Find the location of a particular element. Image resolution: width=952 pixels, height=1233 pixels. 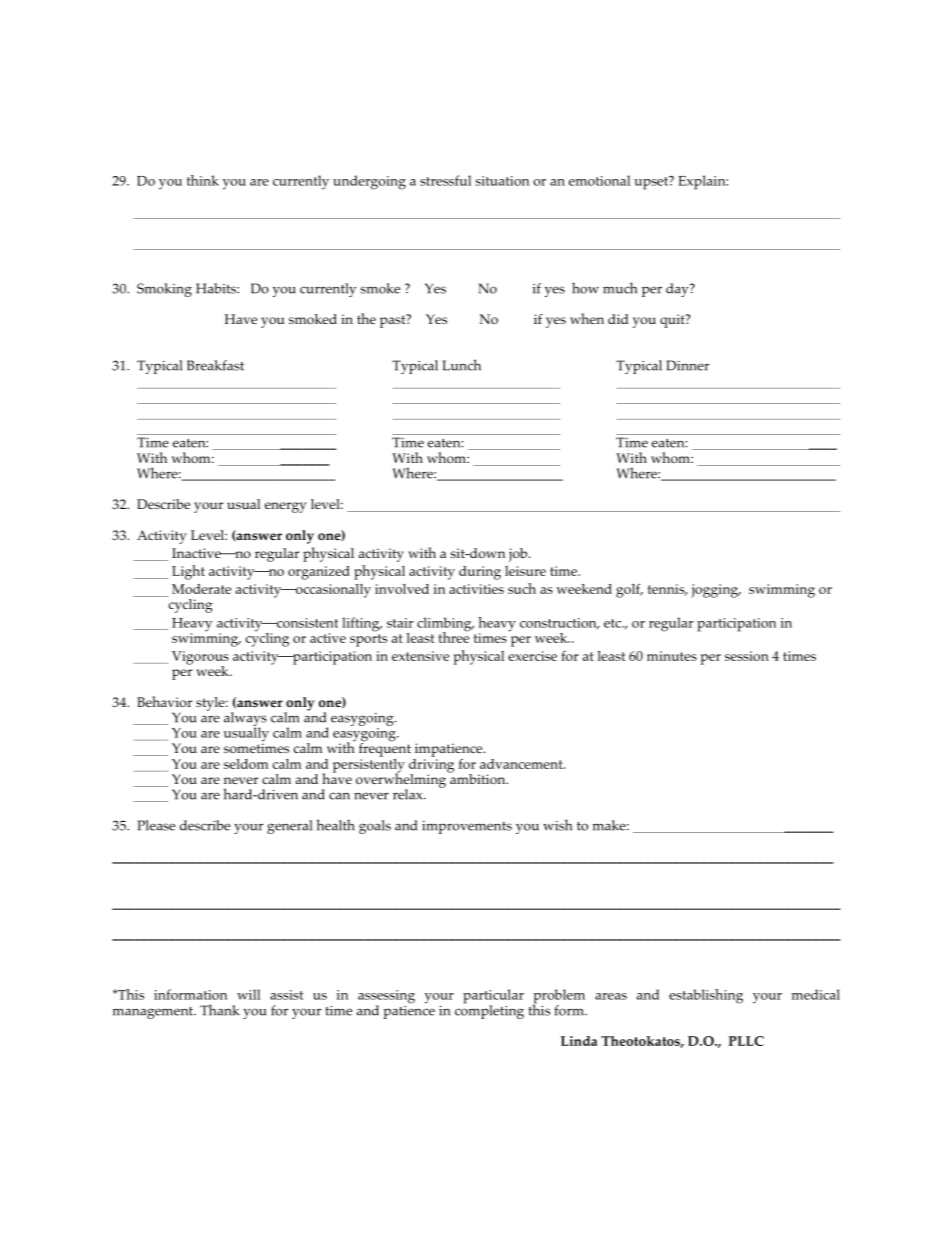

PLLC is located at coordinates (746, 1041).
